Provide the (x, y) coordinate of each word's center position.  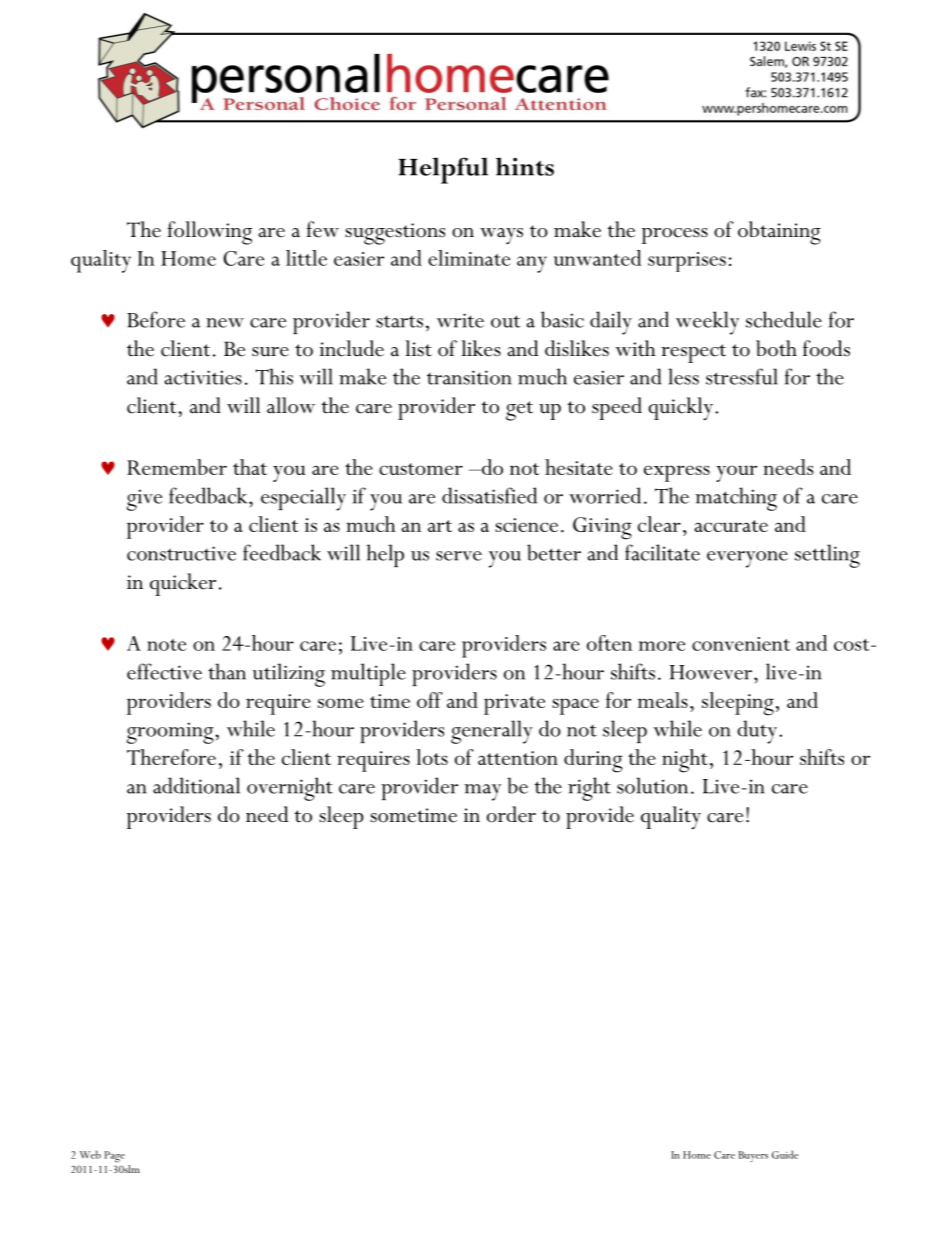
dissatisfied (489, 495)
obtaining (779, 233)
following (209, 233)
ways (501, 236)
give (144, 500)
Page (115, 1157)
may (482, 792)
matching (736, 499)
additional (196, 785)
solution (652, 785)
